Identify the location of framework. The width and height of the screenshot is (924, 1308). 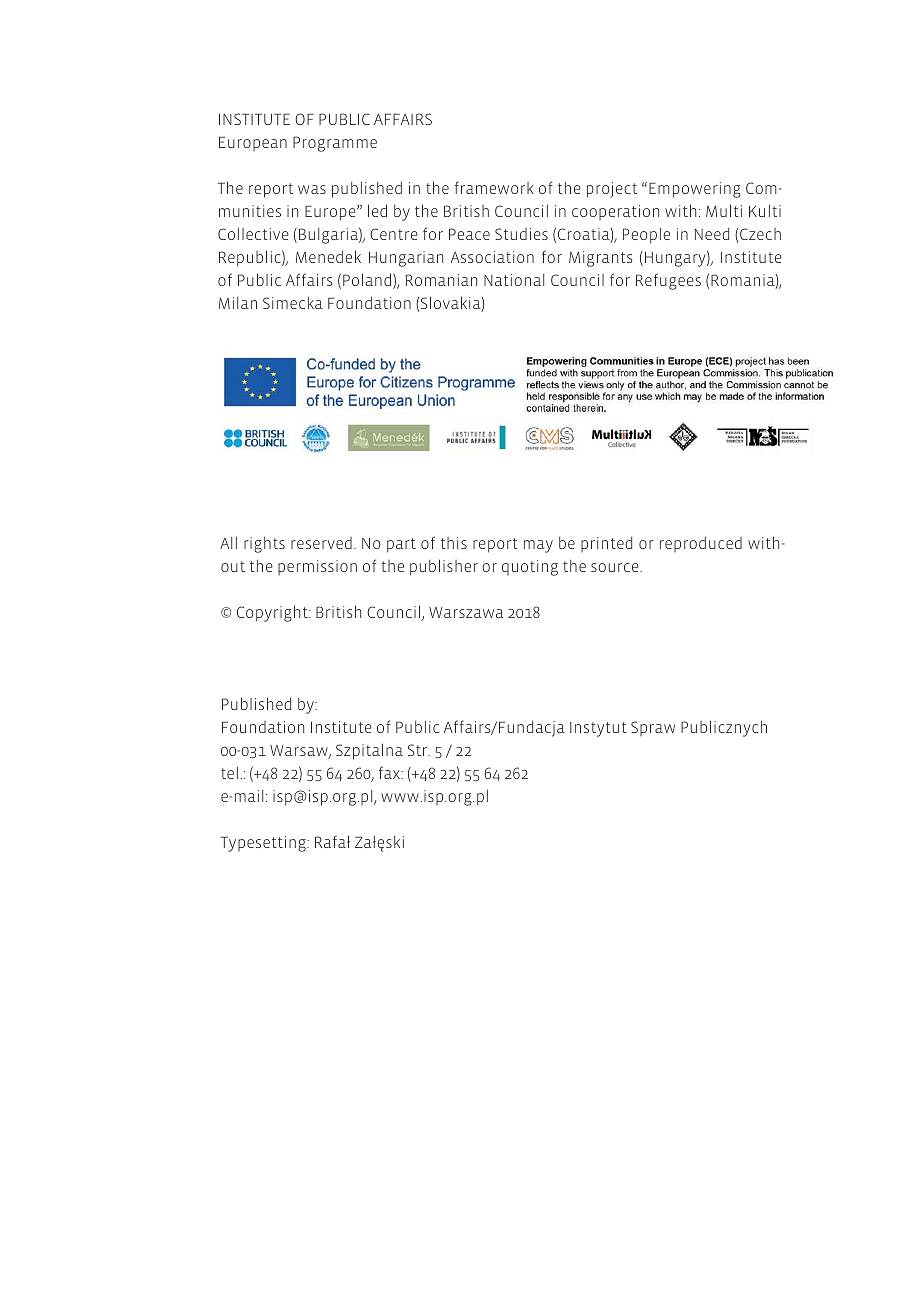
(494, 187).
